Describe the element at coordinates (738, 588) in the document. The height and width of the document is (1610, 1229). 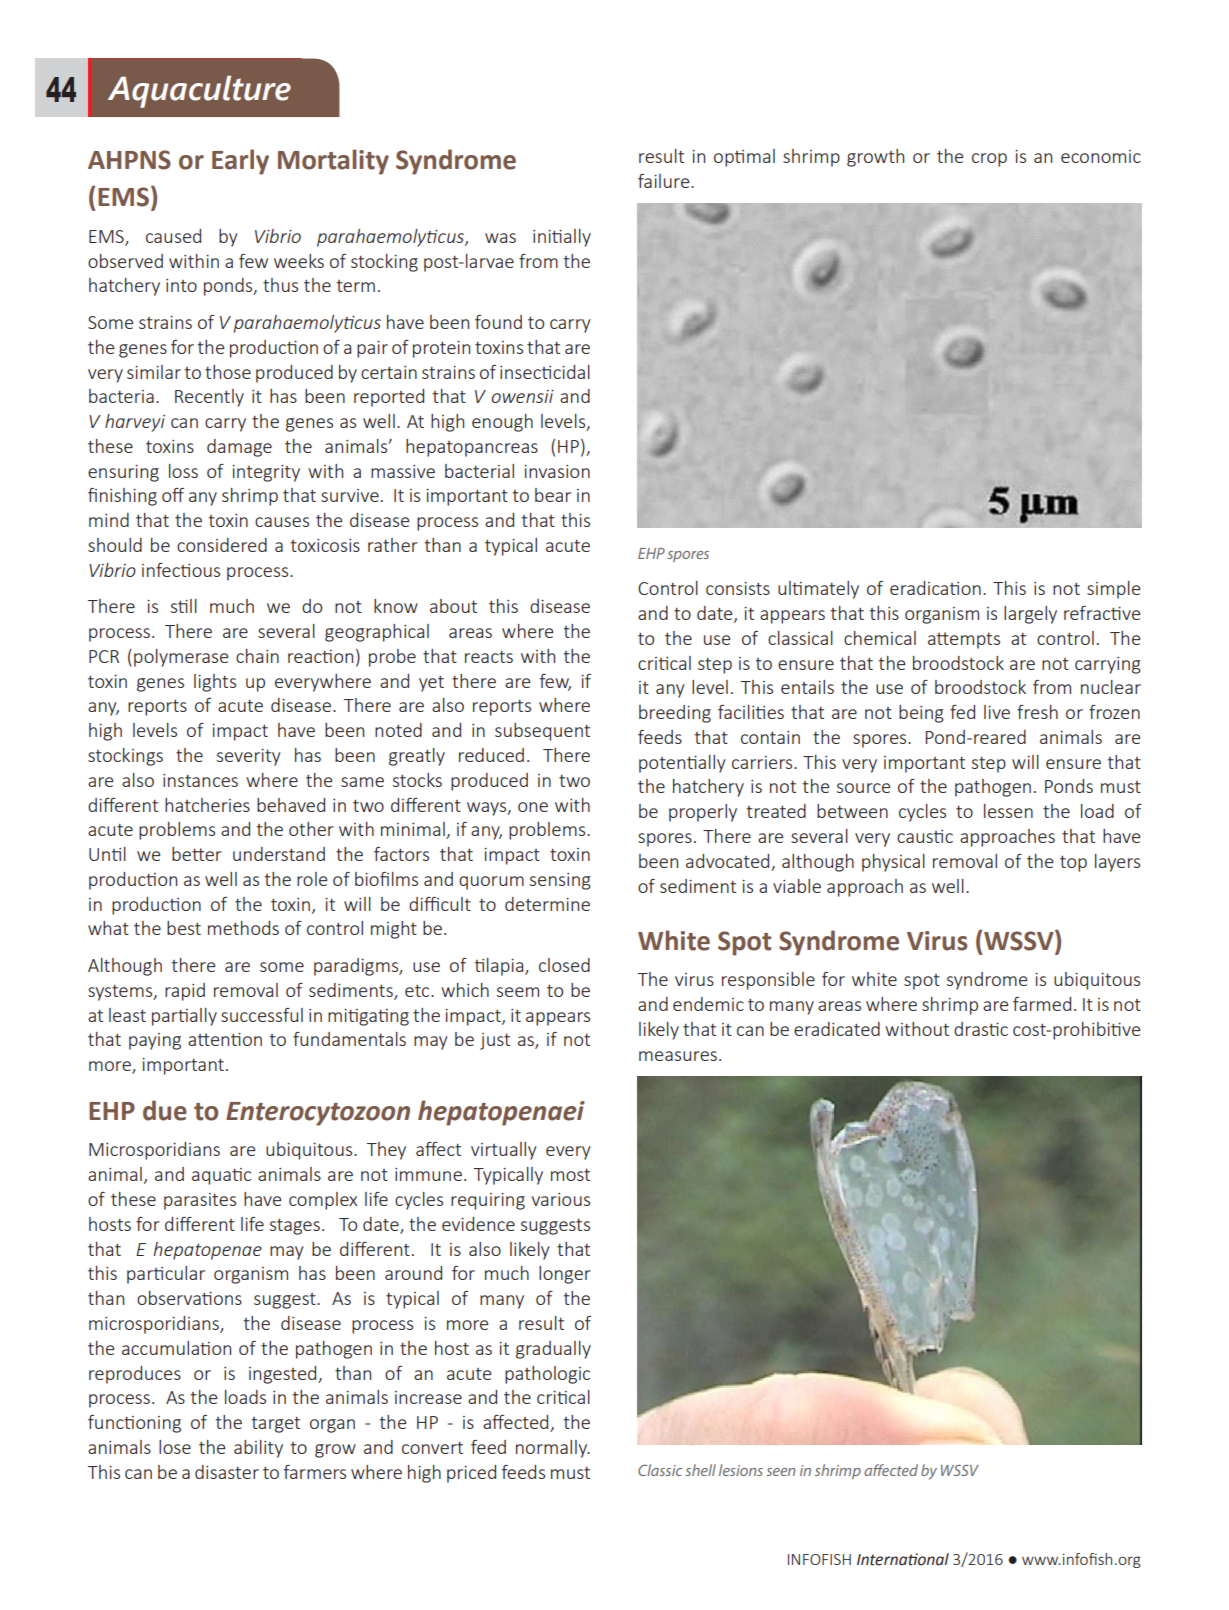
I see `consists` at that location.
